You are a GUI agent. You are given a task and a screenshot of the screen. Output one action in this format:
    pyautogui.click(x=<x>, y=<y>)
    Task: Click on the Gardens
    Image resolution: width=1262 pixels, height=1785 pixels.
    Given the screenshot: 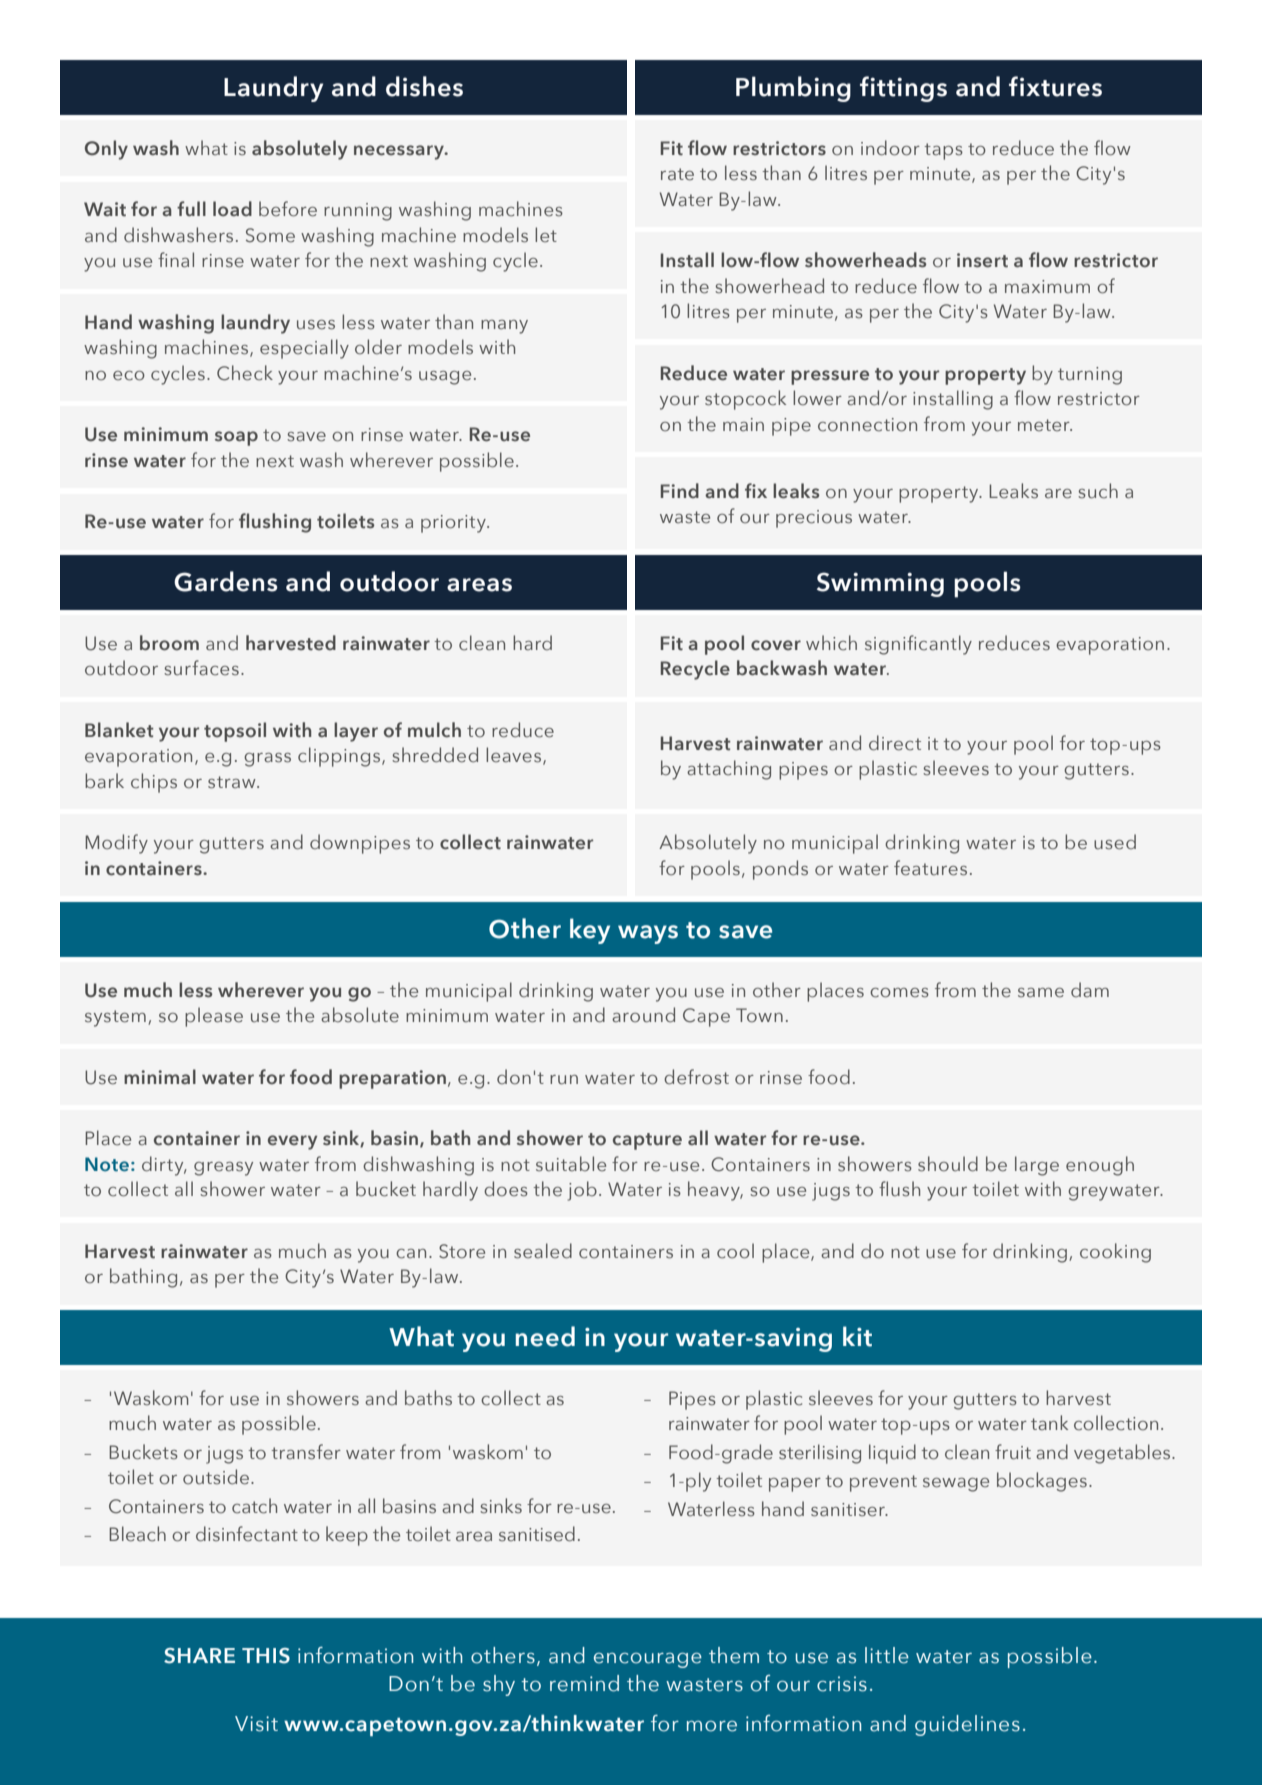 What is the action you would take?
    pyautogui.click(x=226, y=581)
